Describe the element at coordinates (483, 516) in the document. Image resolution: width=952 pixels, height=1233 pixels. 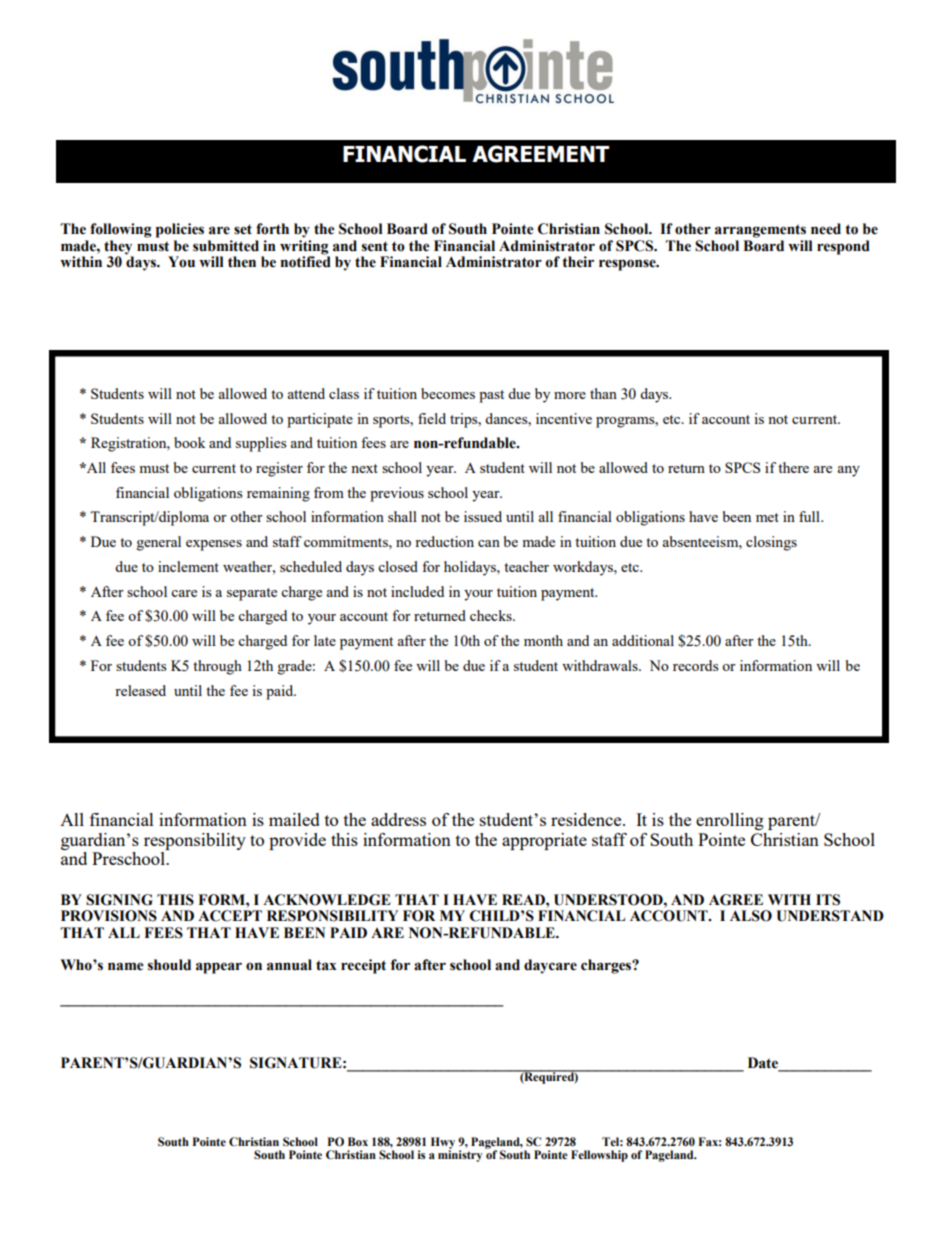
I see `issued` at that location.
